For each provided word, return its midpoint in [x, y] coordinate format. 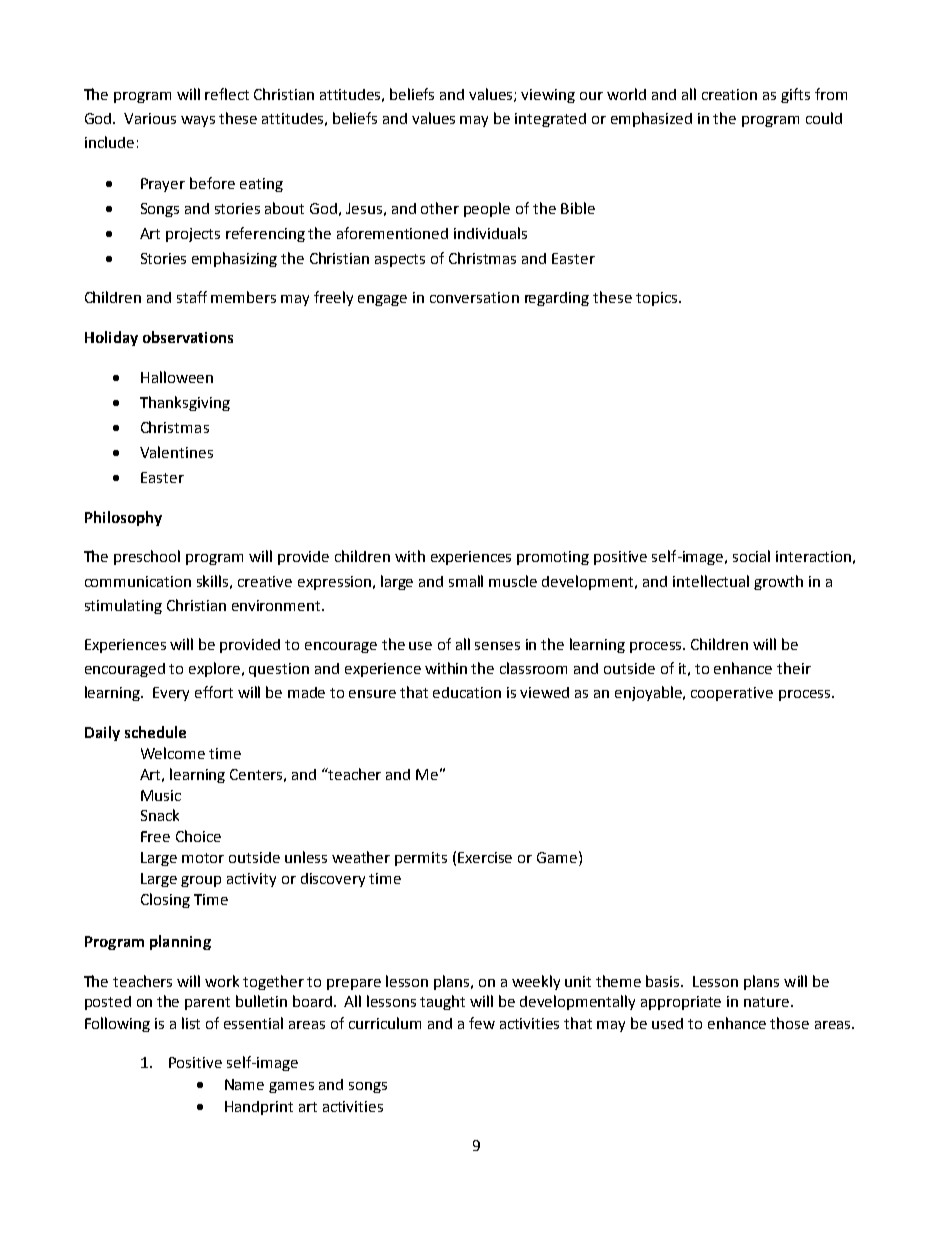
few [482, 1023]
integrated [550, 120]
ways [198, 121]
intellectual [711, 581]
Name [244, 1084]
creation [729, 94]
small [466, 581]
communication [138, 581]
